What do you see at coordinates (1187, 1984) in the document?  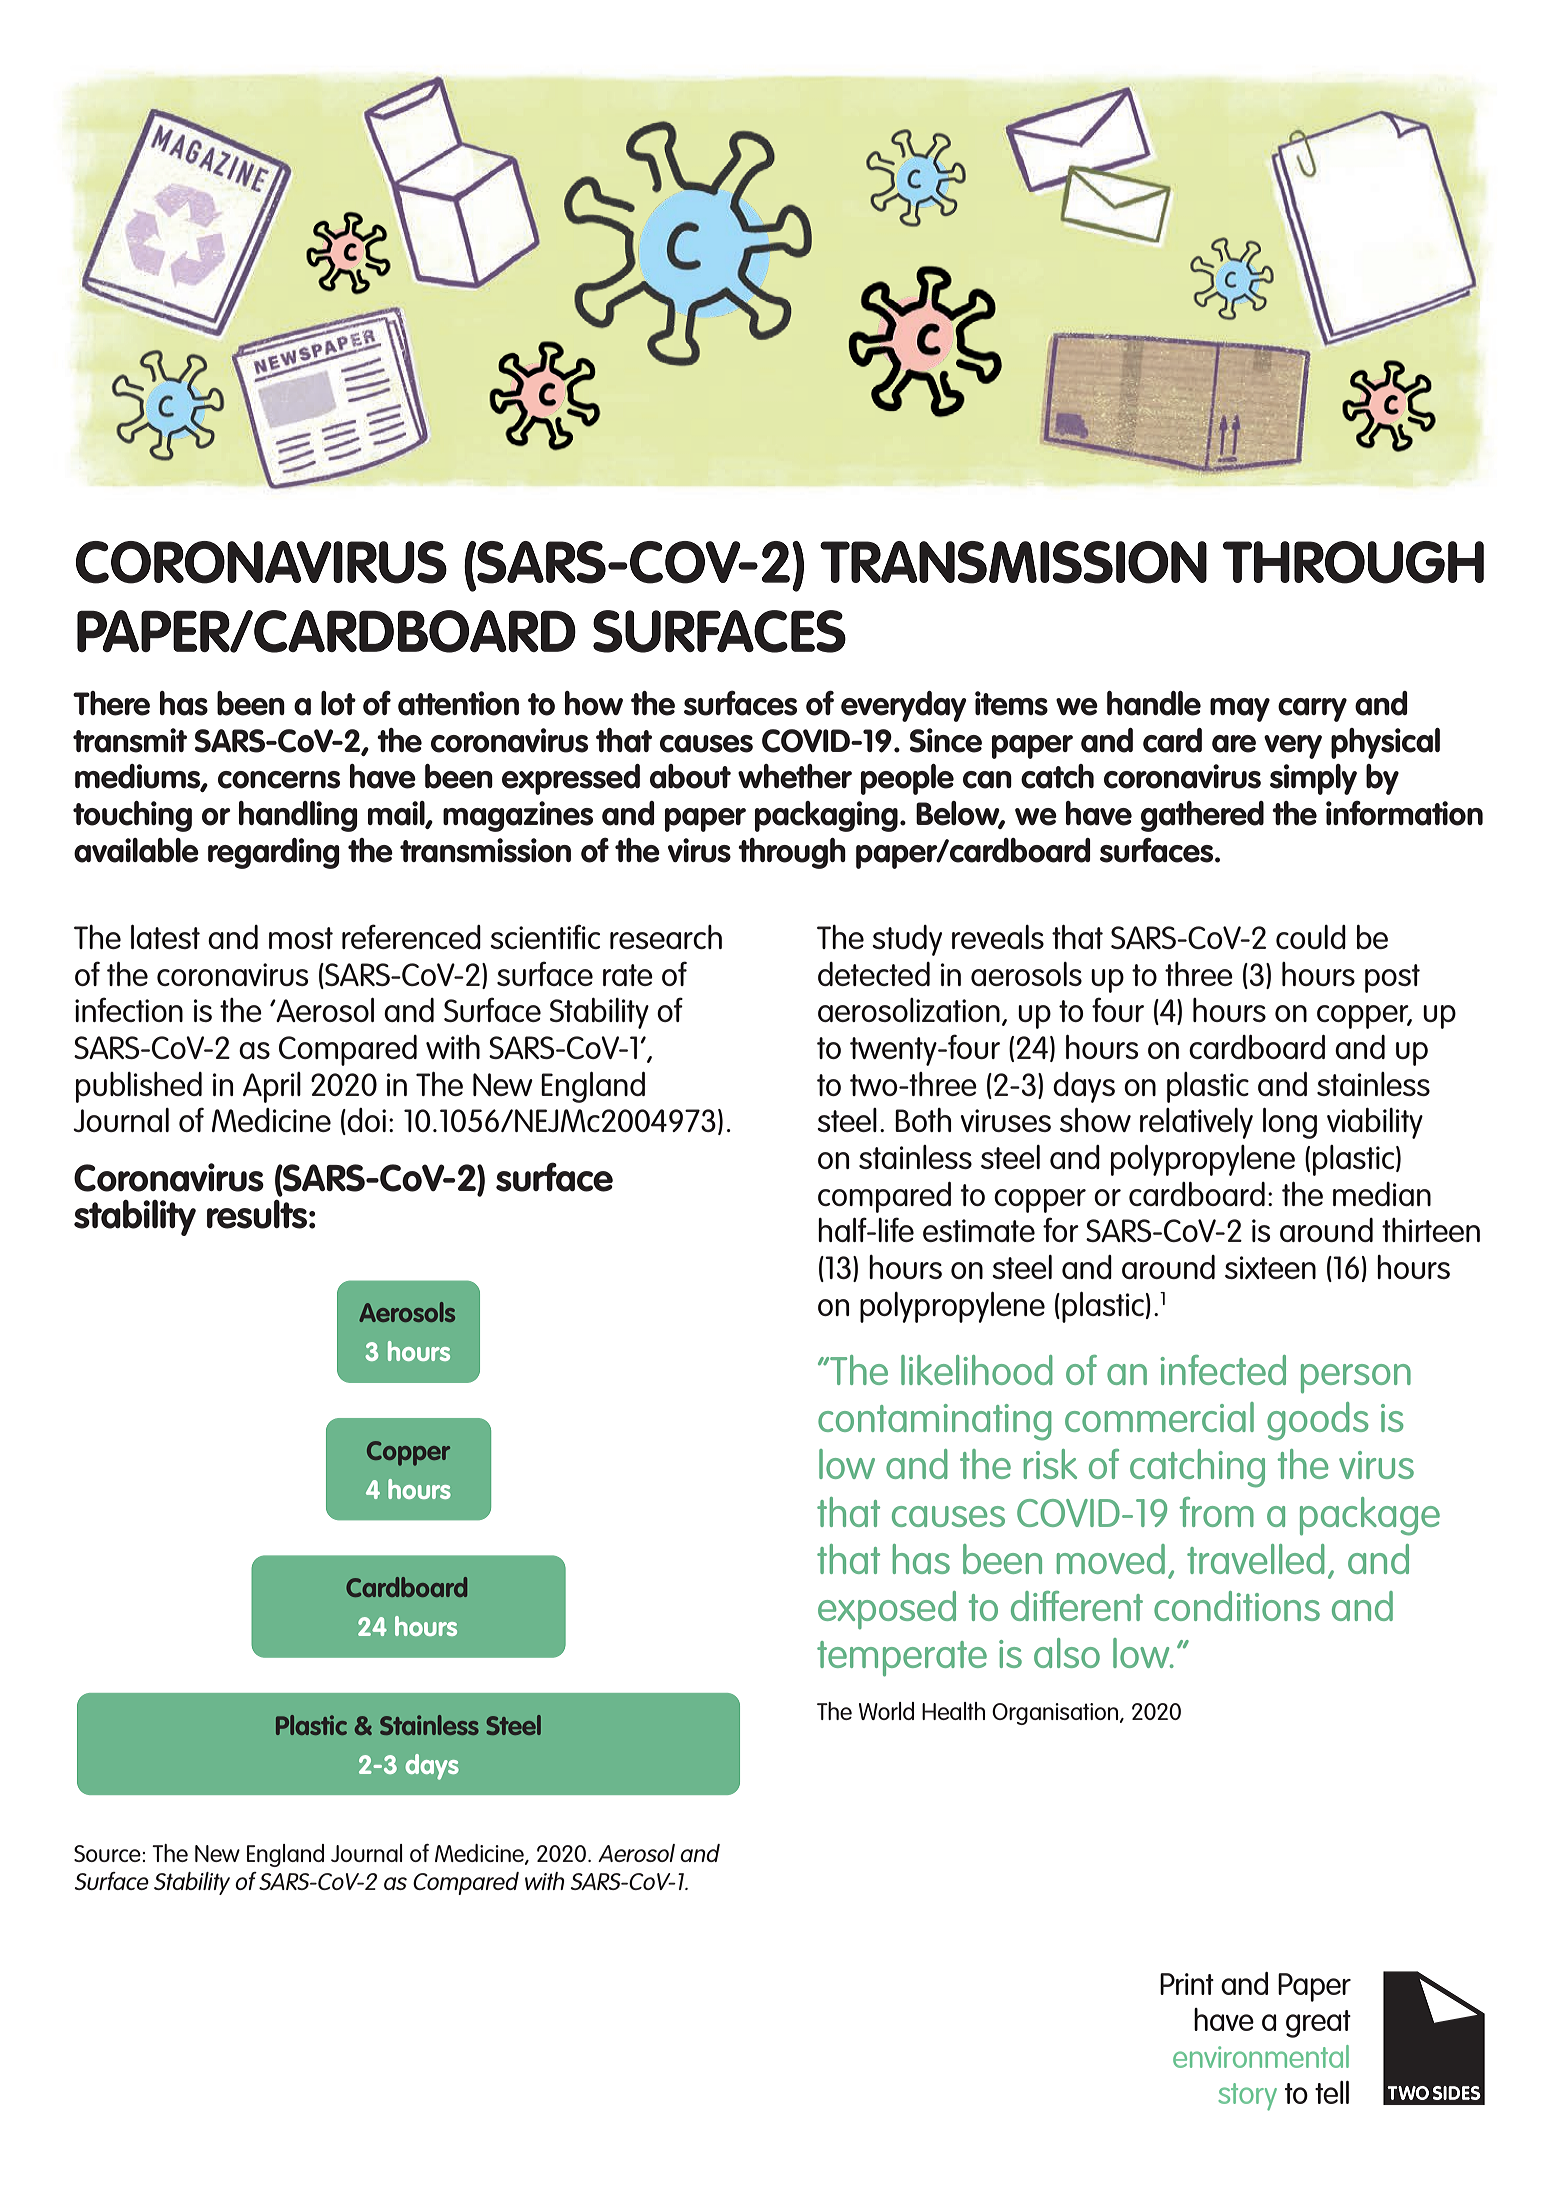 I see `Print` at bounding box center [1187, 1984].
